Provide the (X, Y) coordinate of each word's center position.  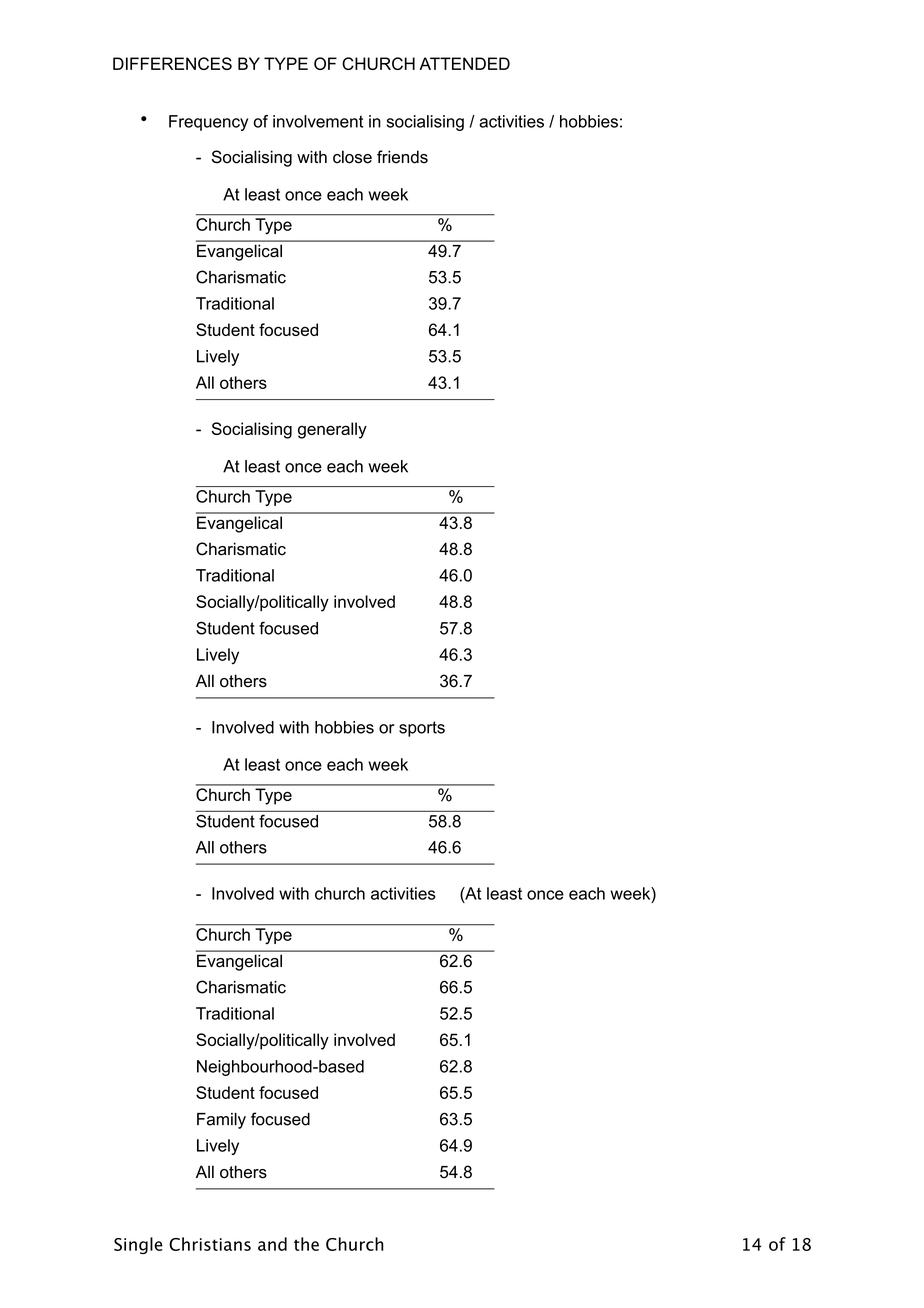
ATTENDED (464, 63)
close (352, 157)
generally (332, 430)
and (272, 1244)
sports (422, 729)
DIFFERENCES (172, 63)
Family (221, 1121)
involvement (318, 121)
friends (402, 157)
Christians (210, 1244)
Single (138, 1245)
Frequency (208, 123)
